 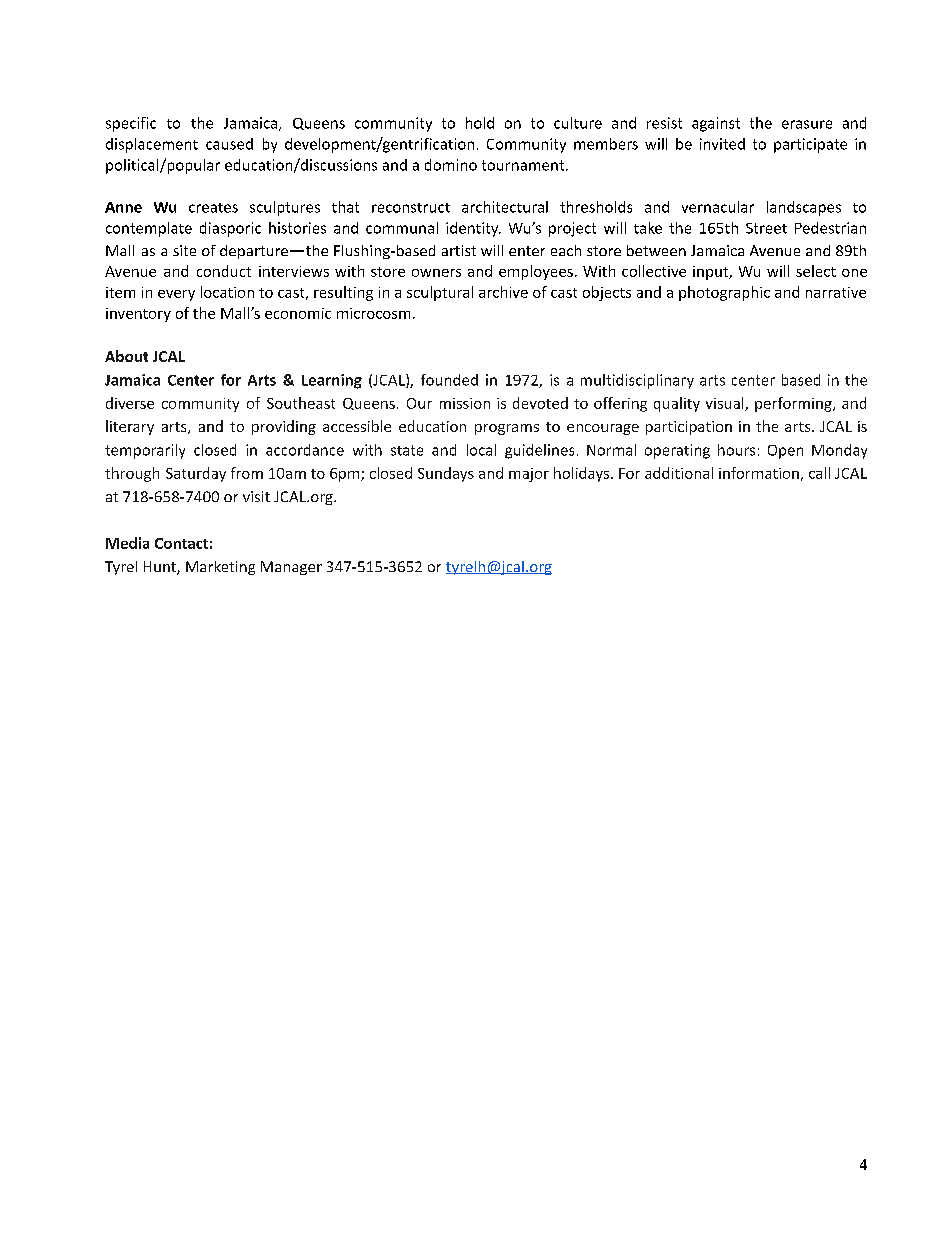 What do you see at coordinates (473, 229) in the screenshot?
I see `identity` at bounding box center [473, 229].
